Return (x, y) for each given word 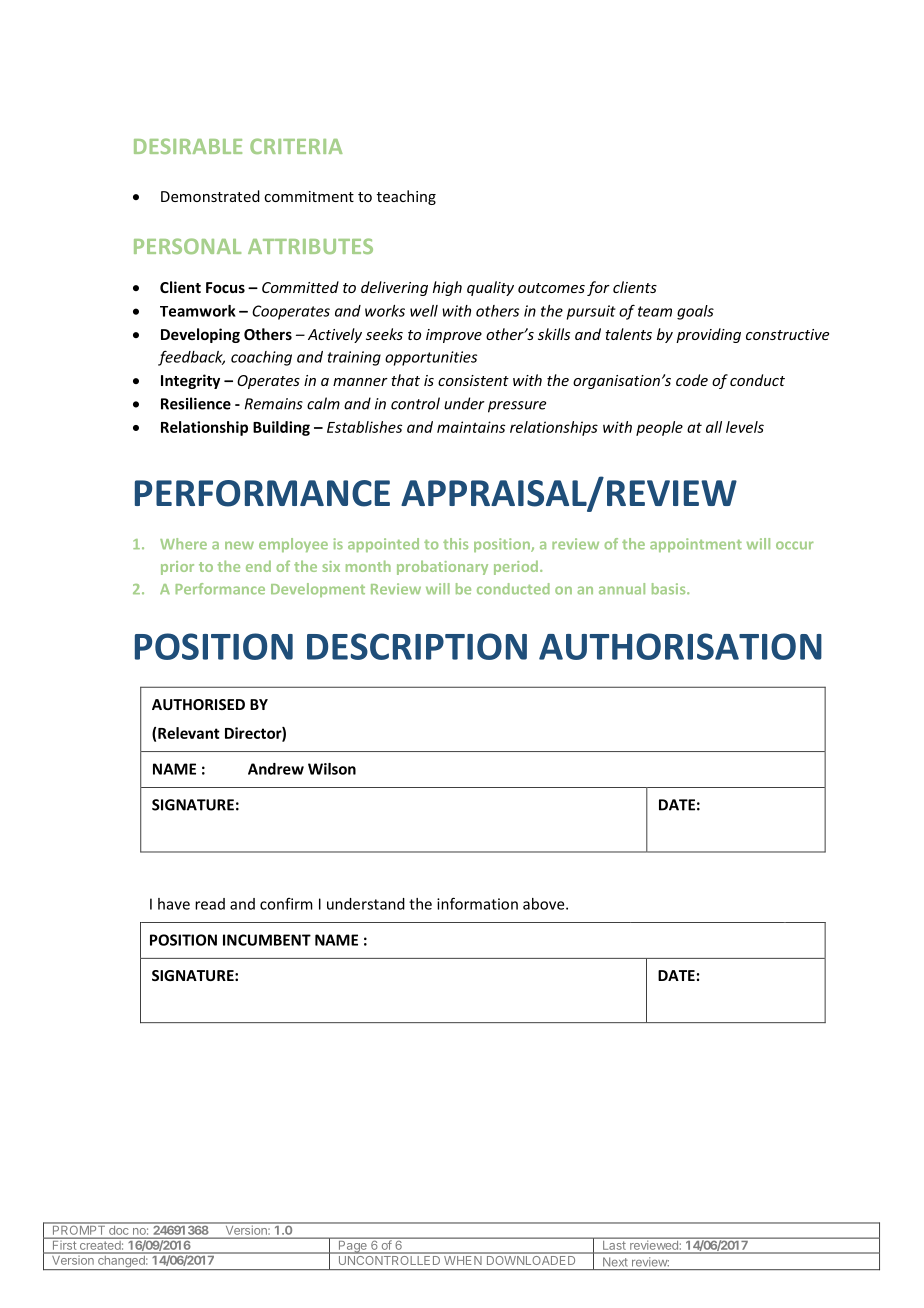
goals (695, 312)
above (545, 904)
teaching (406, 197)
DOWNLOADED (531, 1260)
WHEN (463, 1259)
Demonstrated (210, 196)
